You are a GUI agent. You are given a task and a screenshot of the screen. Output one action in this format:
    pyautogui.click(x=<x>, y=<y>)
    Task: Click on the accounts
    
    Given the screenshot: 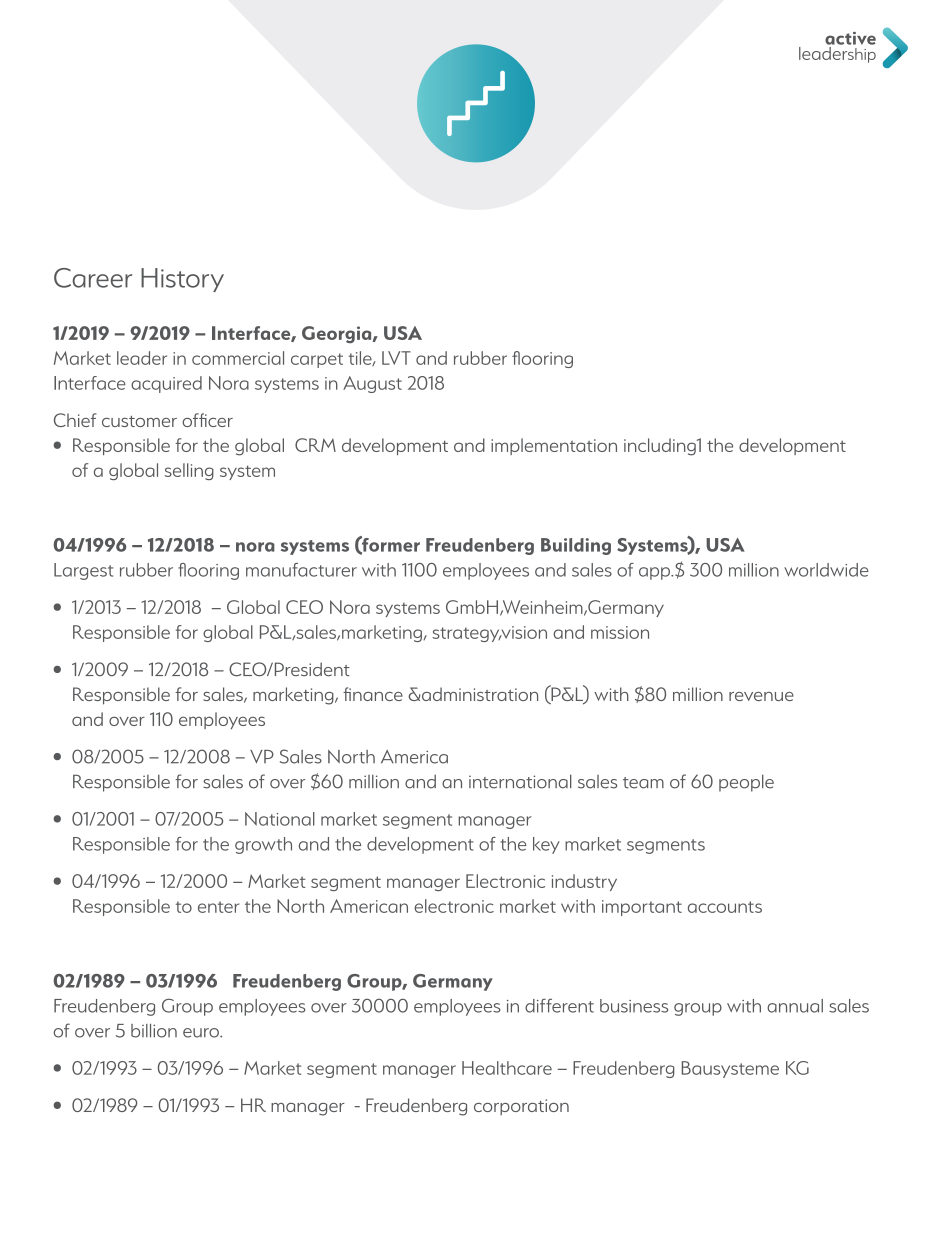 What is the action you would take?
    pyautogui.click(x=725, y=907)
